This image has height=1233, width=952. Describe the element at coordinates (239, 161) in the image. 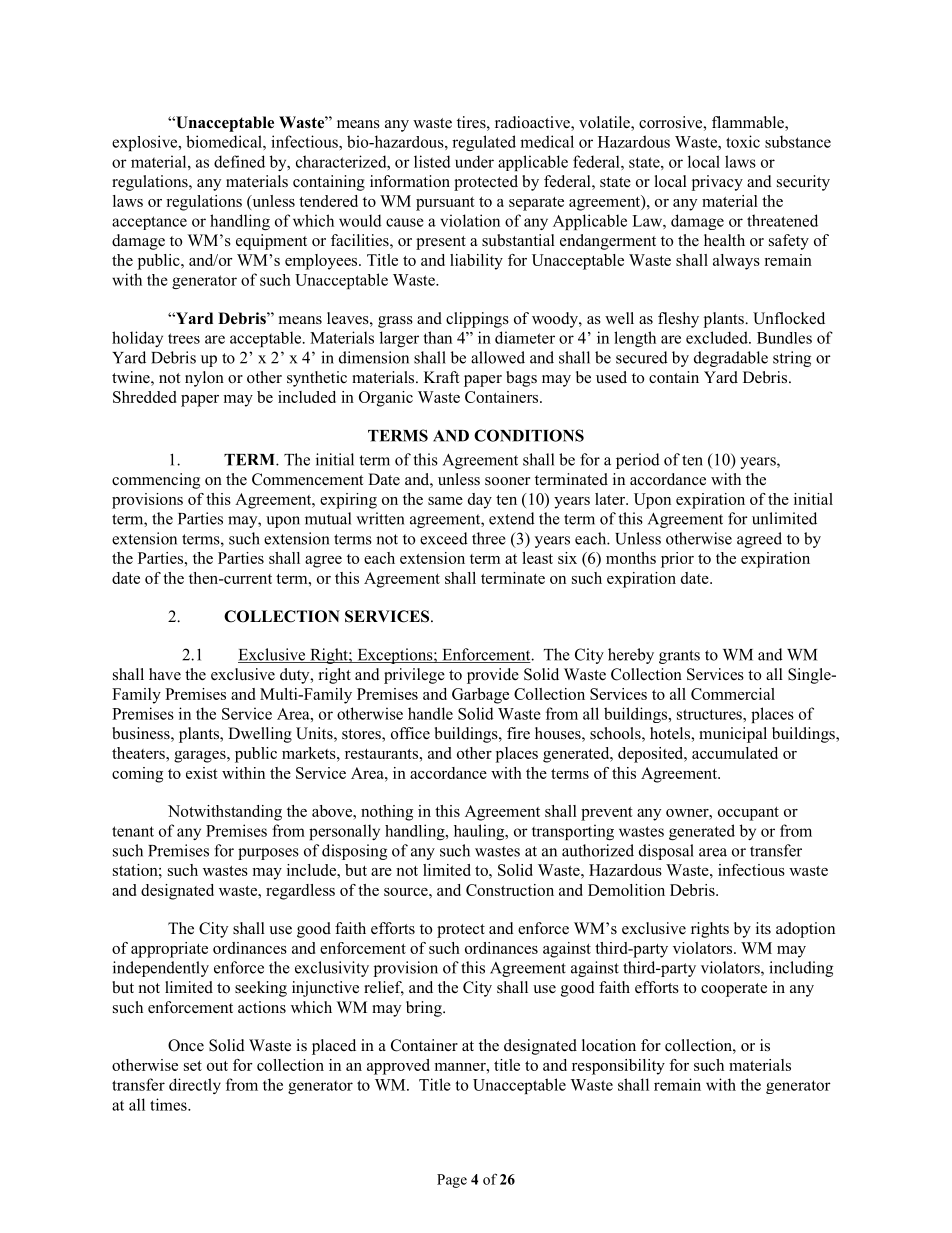

I see `defined` at that location.
